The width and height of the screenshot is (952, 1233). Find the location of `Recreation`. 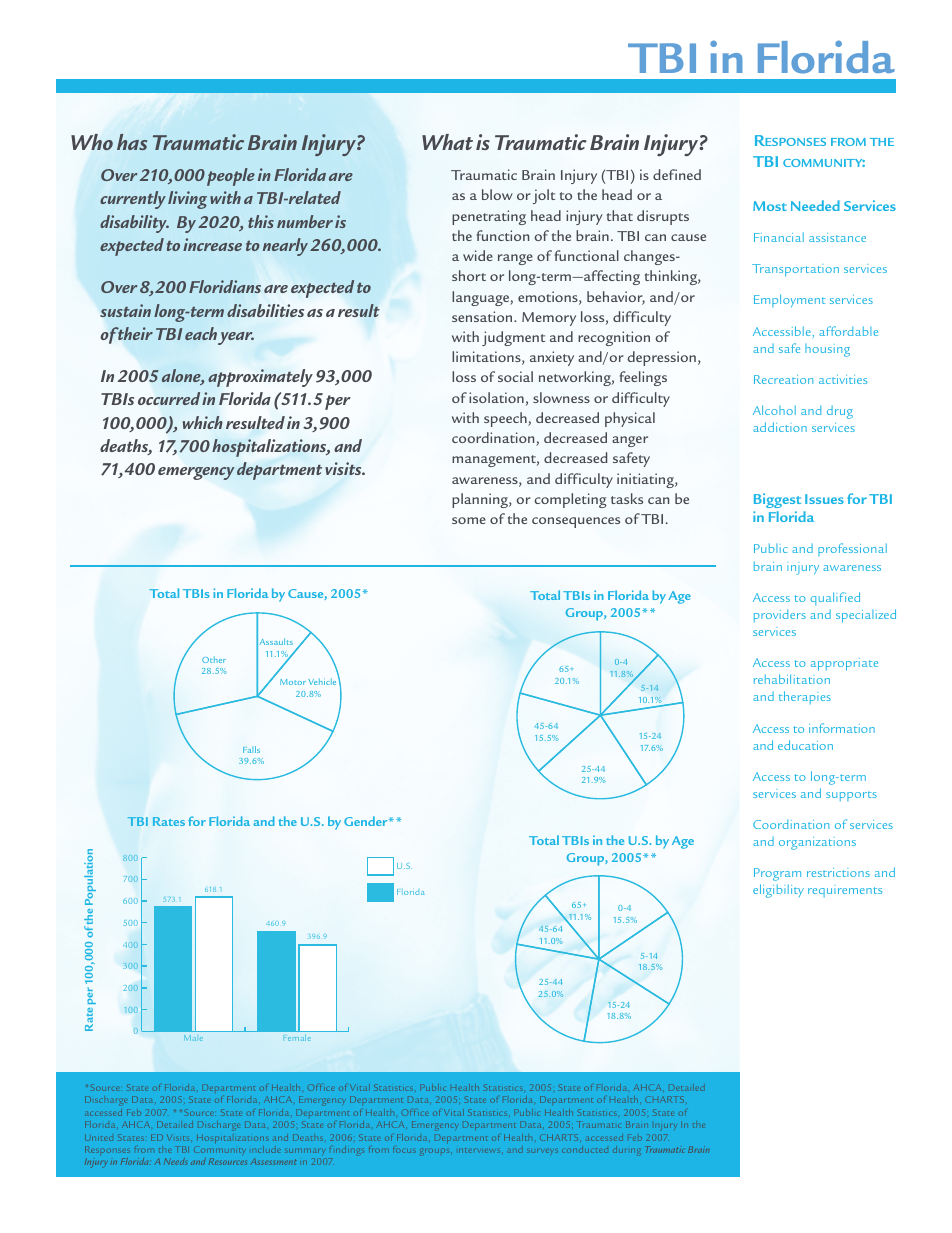

Recreation is located at coordinates (783, 379).
